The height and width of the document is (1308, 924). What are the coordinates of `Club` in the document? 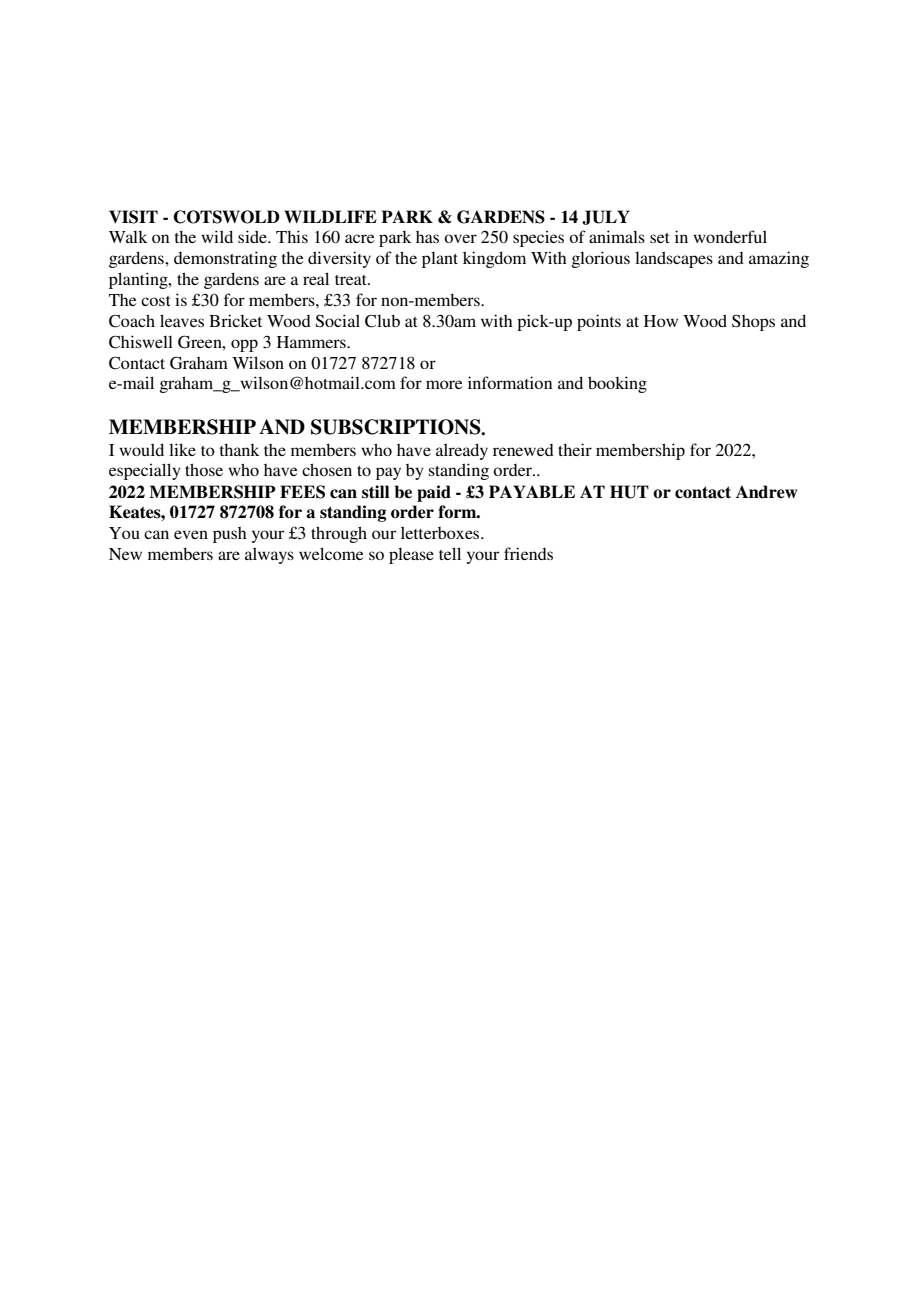 It's located at (382, 321).
